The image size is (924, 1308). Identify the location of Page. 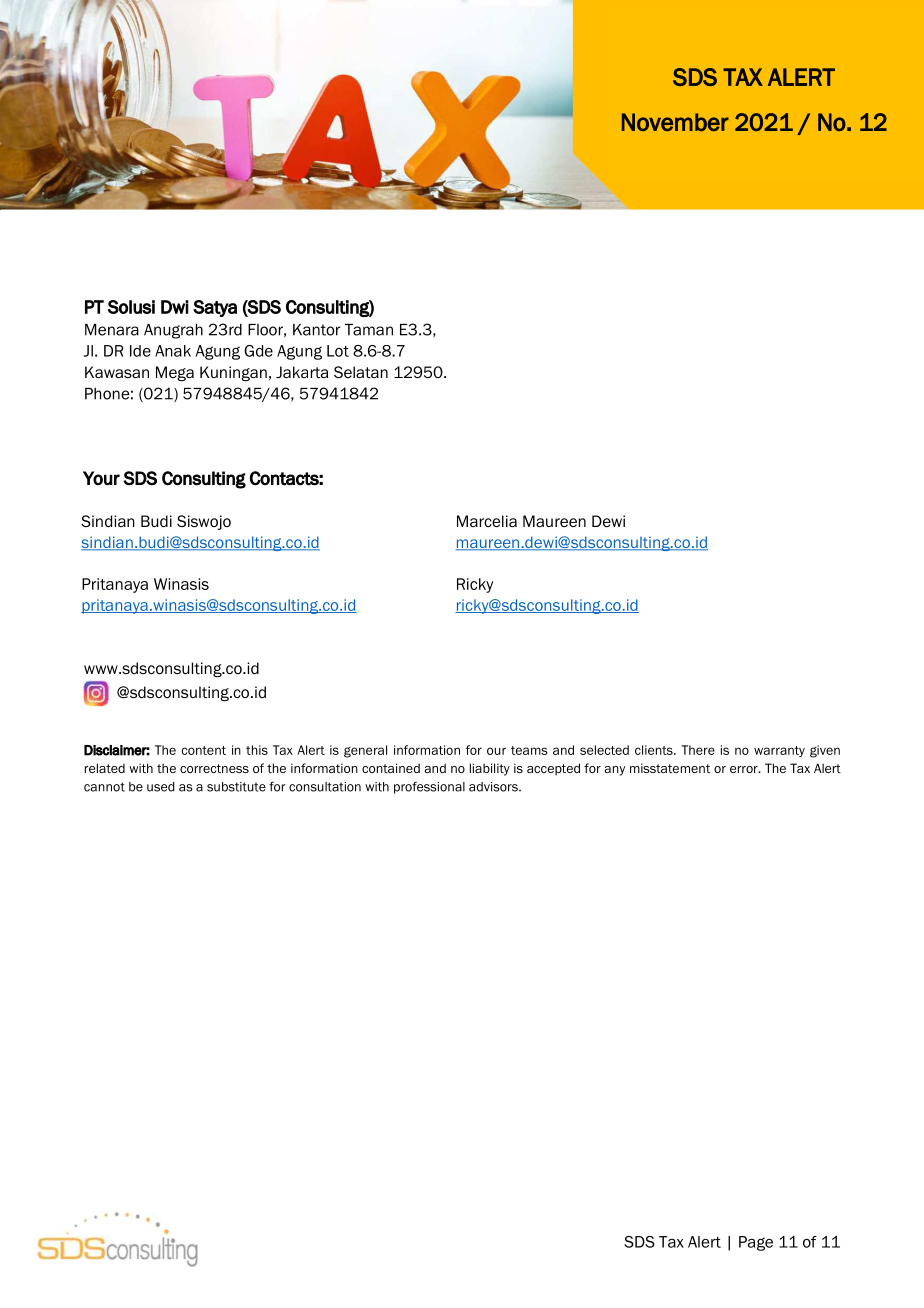
(756, 1243).
